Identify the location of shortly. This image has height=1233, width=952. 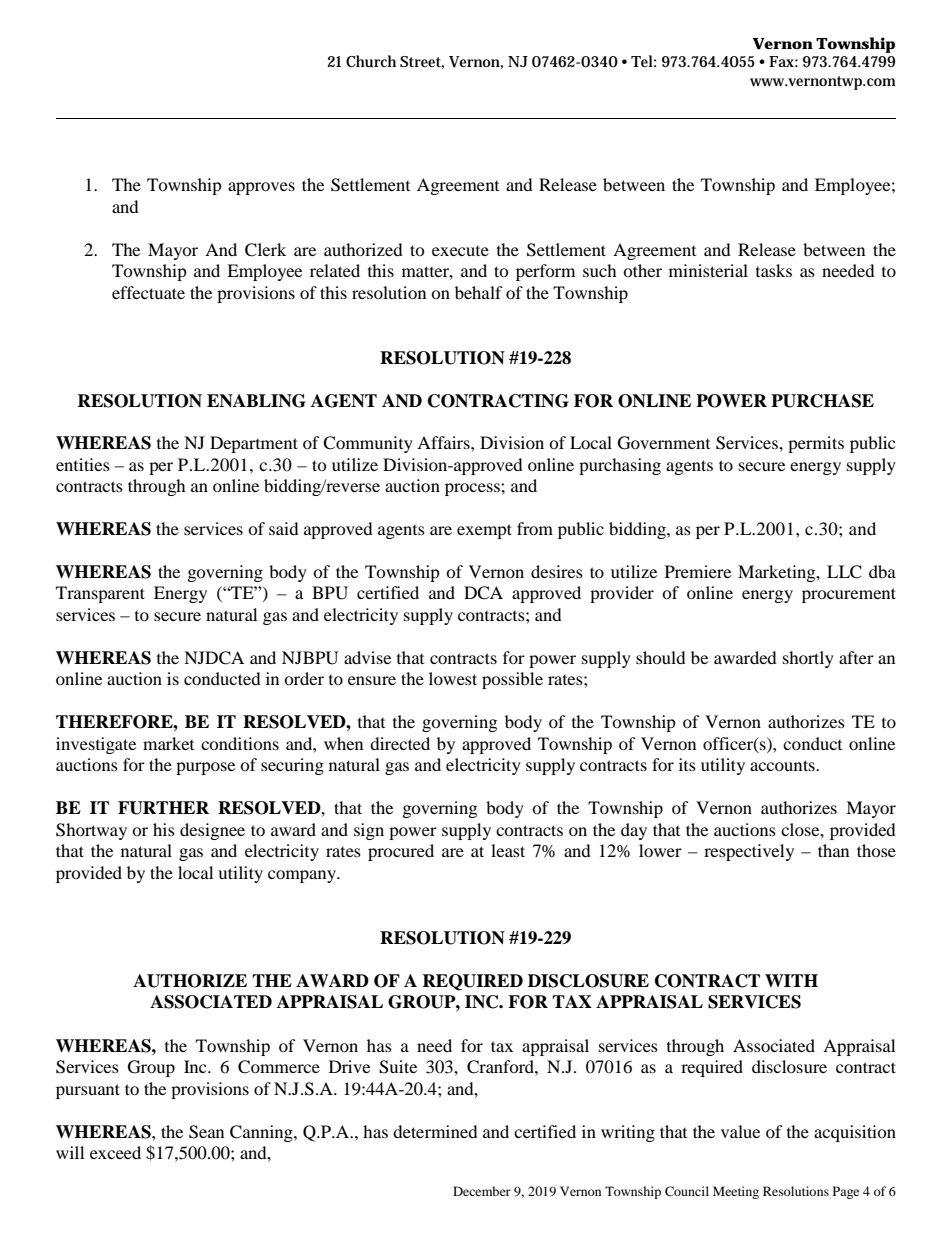
(808, 659).
